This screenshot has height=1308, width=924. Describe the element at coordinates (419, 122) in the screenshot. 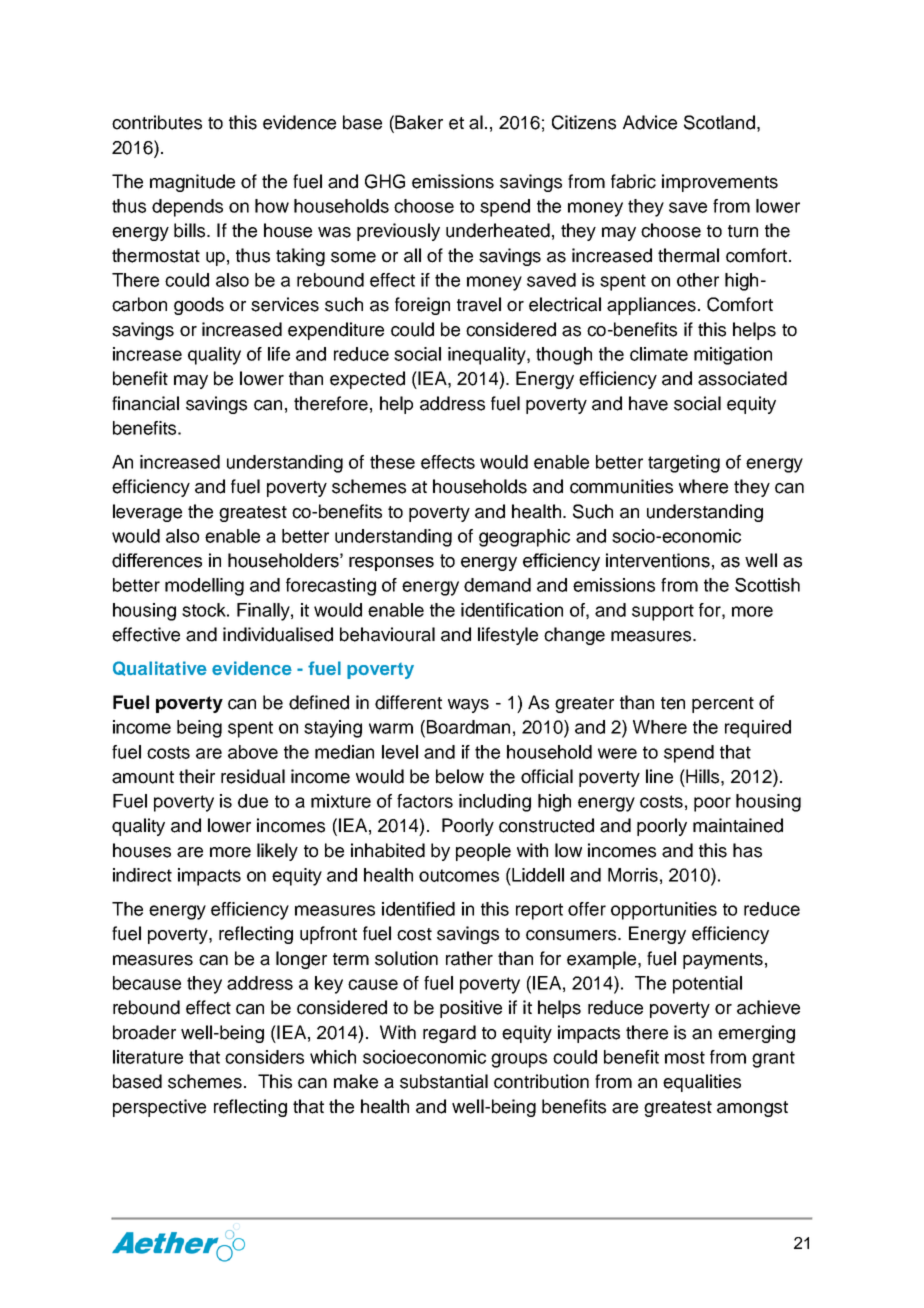

I see `Baker` at that location.
